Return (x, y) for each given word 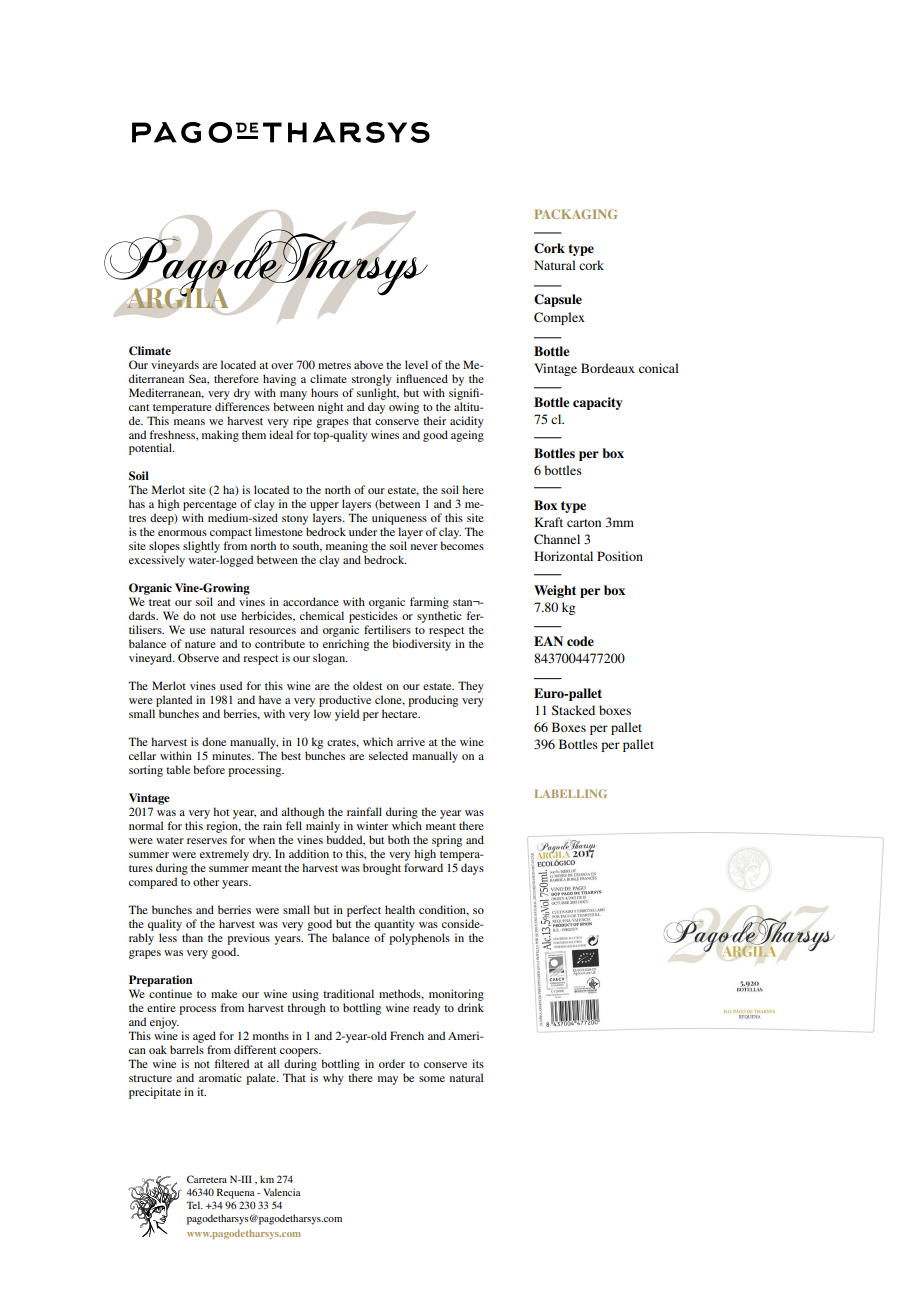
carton (584, 523)
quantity (394, 925)
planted (174, 701)
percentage (210, 507)
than (192, 937)
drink (471, 1007)
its (478, 1063)
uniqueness (399, 520)
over (282, 366)
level (416, 364)
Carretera (207, 1179)
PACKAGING (576, 214)
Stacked (573, 710)
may (388, 1080)
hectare (401, 713)
